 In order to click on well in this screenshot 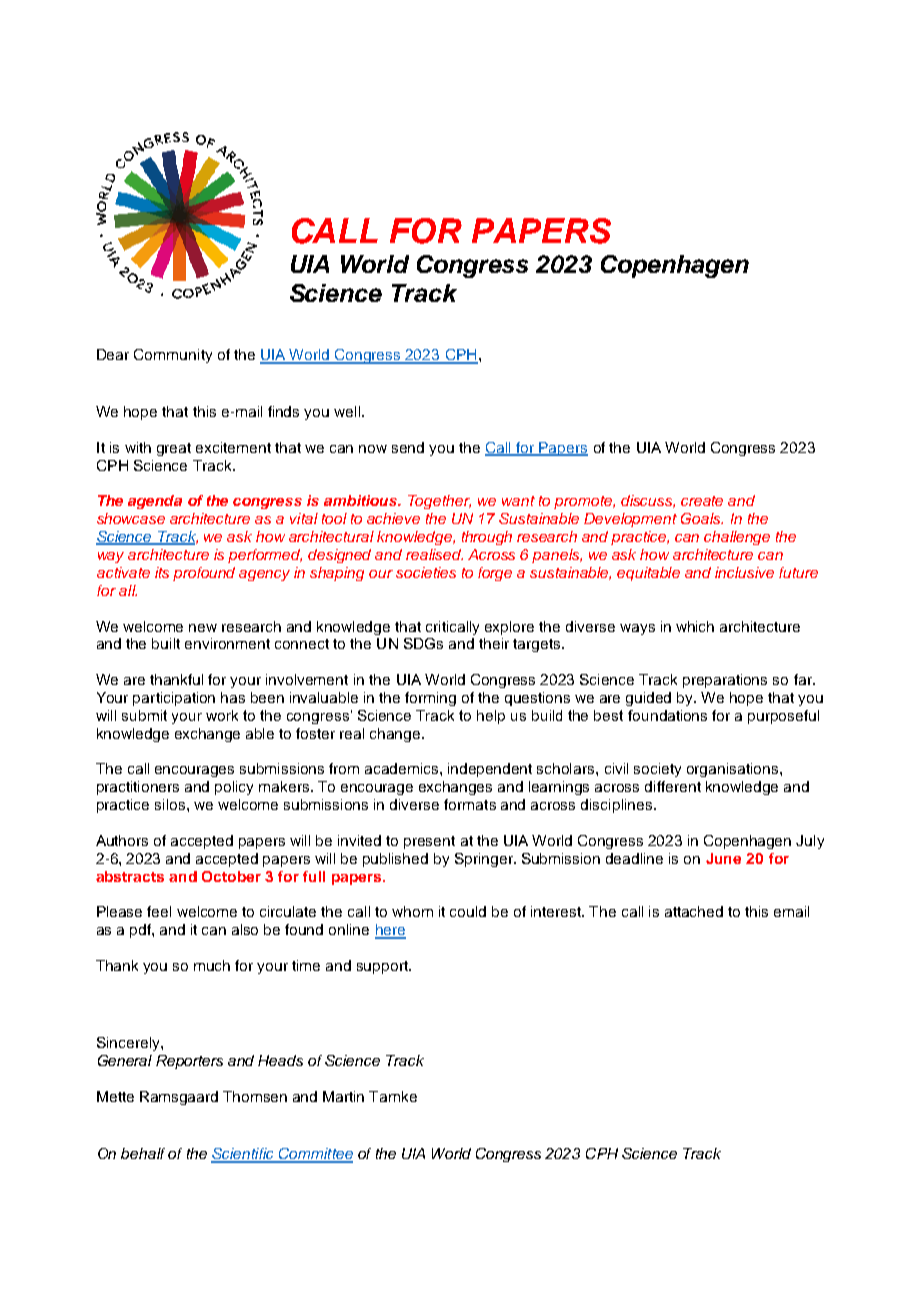, I will do `click(347, 411)`.
